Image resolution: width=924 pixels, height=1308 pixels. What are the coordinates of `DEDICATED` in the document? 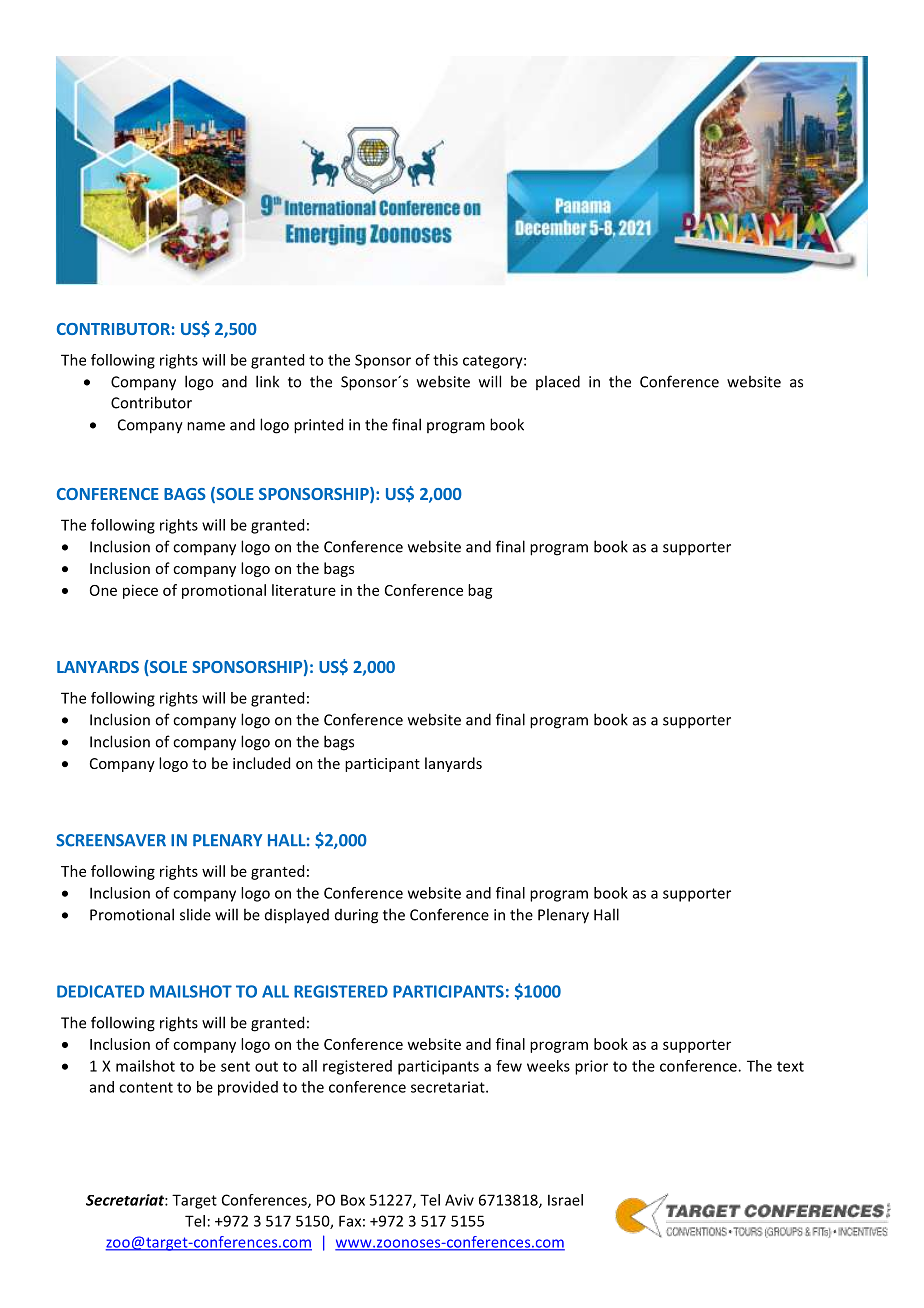 It's located at (100, 991).
